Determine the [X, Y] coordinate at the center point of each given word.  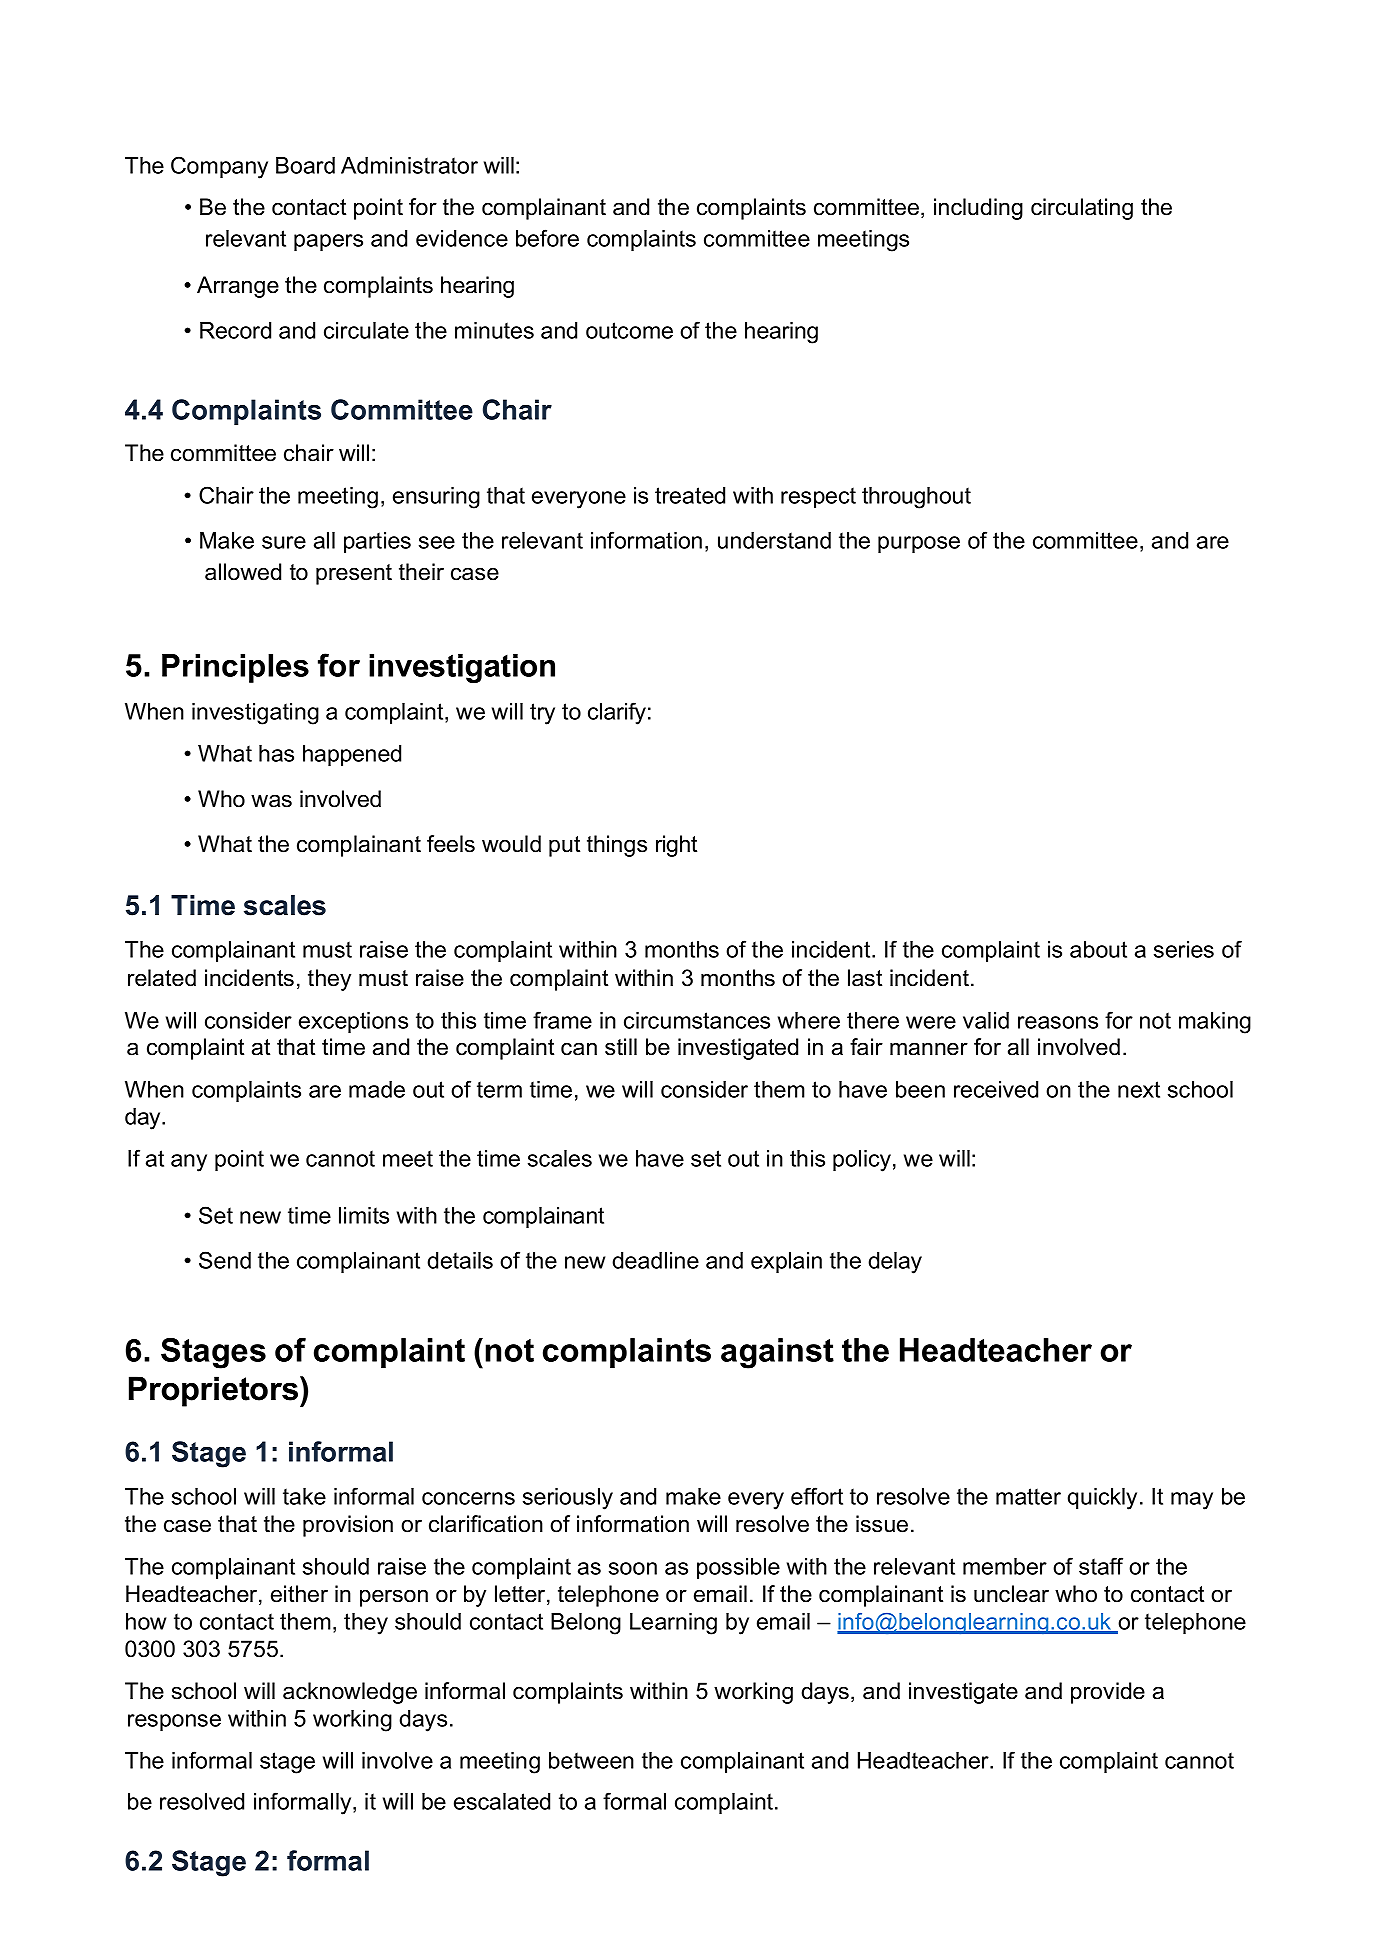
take [304, 1496]
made [377, 1089]
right [676, 846]
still [621, 1047]
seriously [568, 1499]
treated [690, 495]
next [1139, 1089]
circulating [1082, 209]
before [547, 238]
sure [284, 542]
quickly [1102, 1499]
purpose [919, 544]
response [174, 1722]
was [271, 801]
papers [328, 242]
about [1098, 949]
